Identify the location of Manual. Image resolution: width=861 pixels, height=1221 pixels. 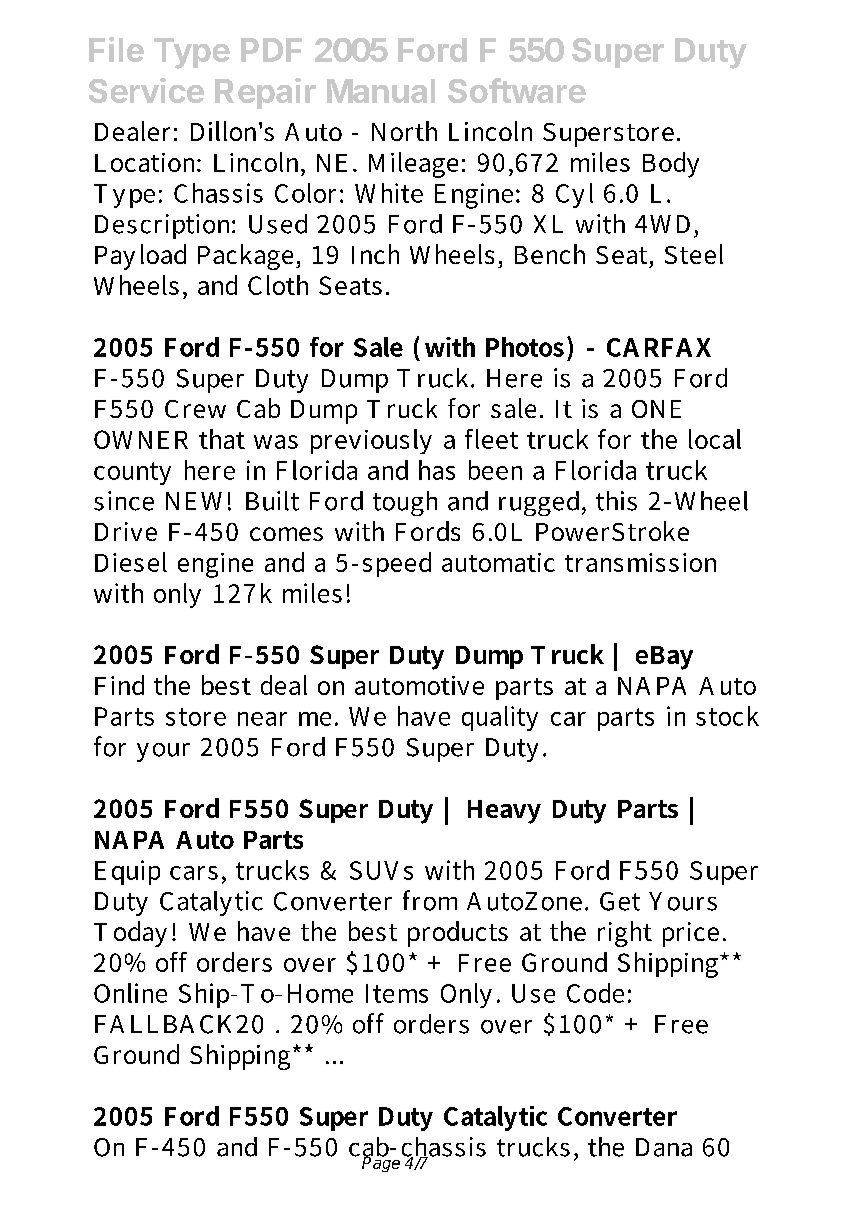
(381, 91).
